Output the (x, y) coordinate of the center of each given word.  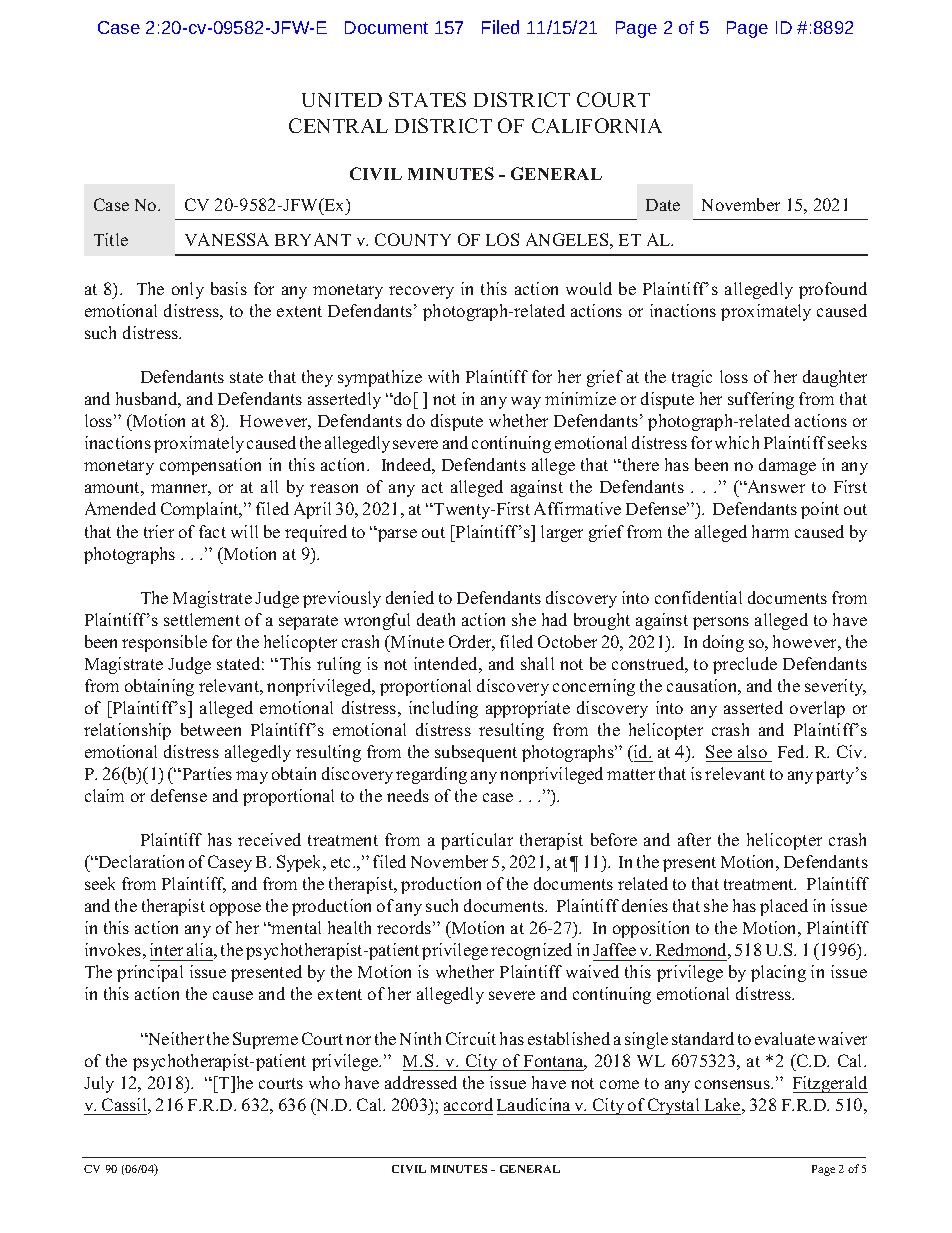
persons (721, 623)
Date (663, 205)
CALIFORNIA (597, 125)
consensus (733, 1084)
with (443, 376)
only (188, 290)
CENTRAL (338, 125)
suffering (761, 400)
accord (468, 1104)
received (269, 839)
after (694, 839)
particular (477, 841)
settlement (202, 619)
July (99, 1084)
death (436, 619)
